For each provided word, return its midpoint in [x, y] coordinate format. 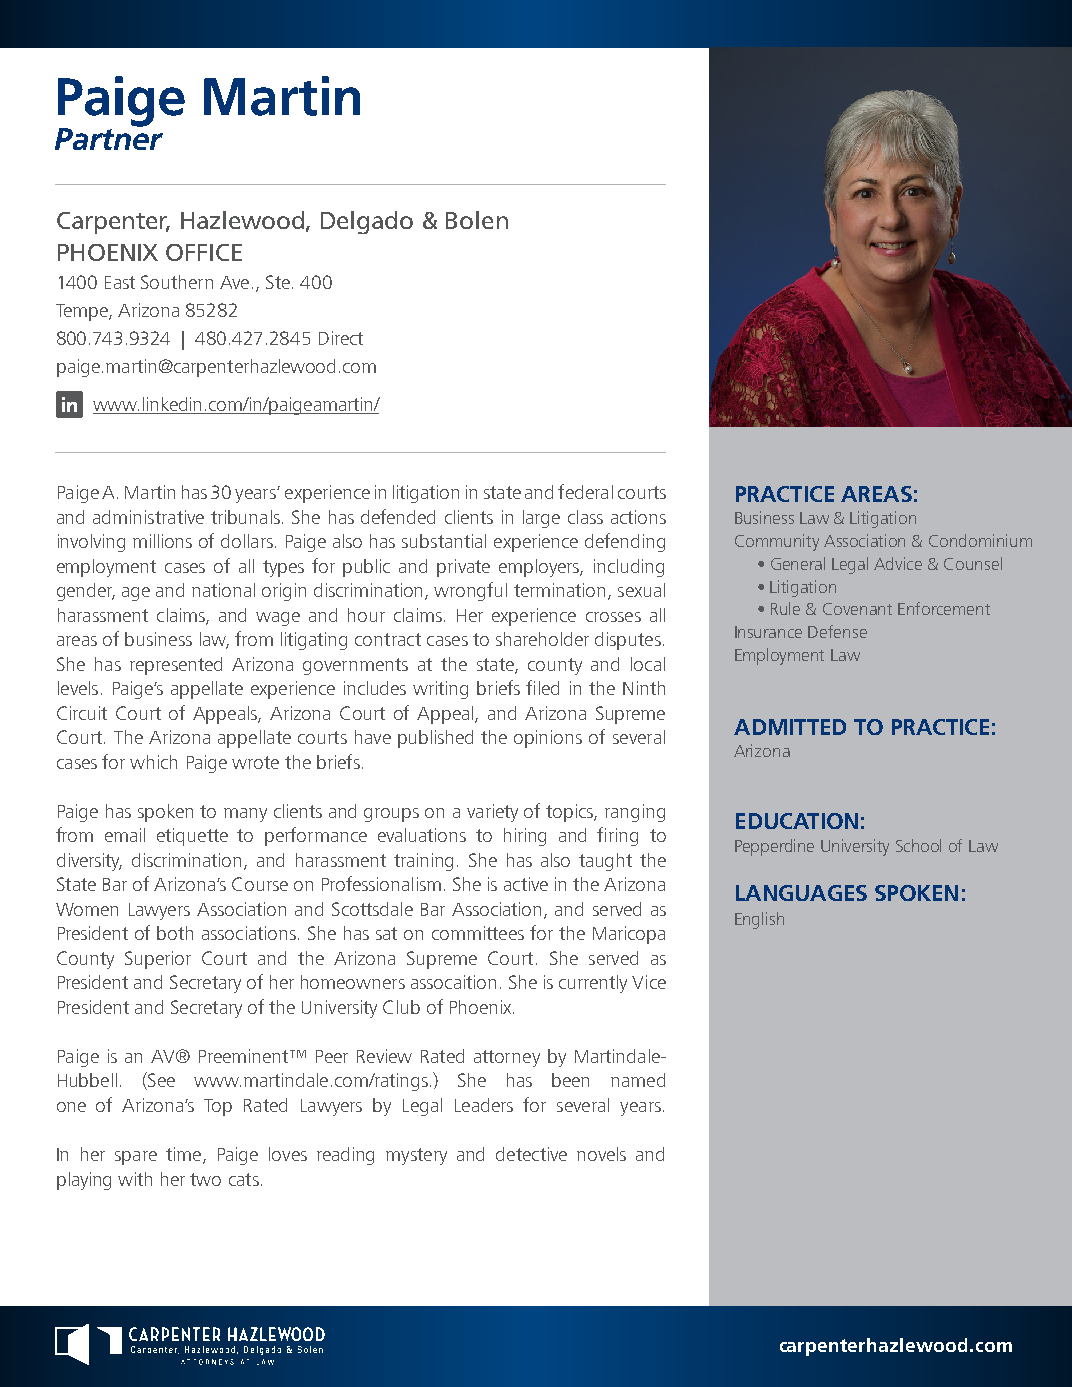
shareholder [542, 639]
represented [176, 666]
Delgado [367, 222]
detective [531, 1154]
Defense [837, 631]
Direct [341, 338]
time [185, 1155]
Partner [109, 138]
